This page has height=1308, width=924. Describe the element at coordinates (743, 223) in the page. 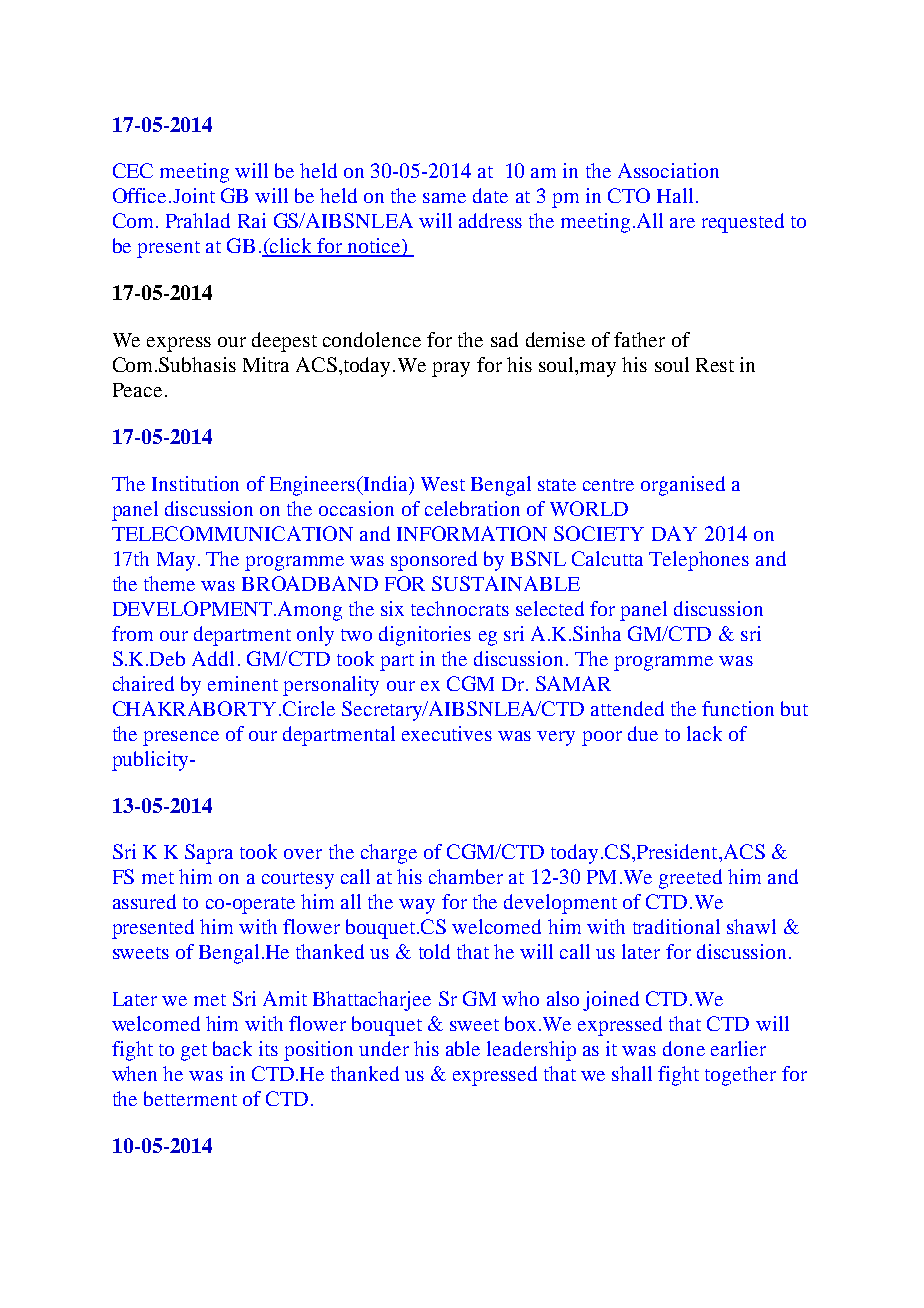

I see `requested` at that location.
